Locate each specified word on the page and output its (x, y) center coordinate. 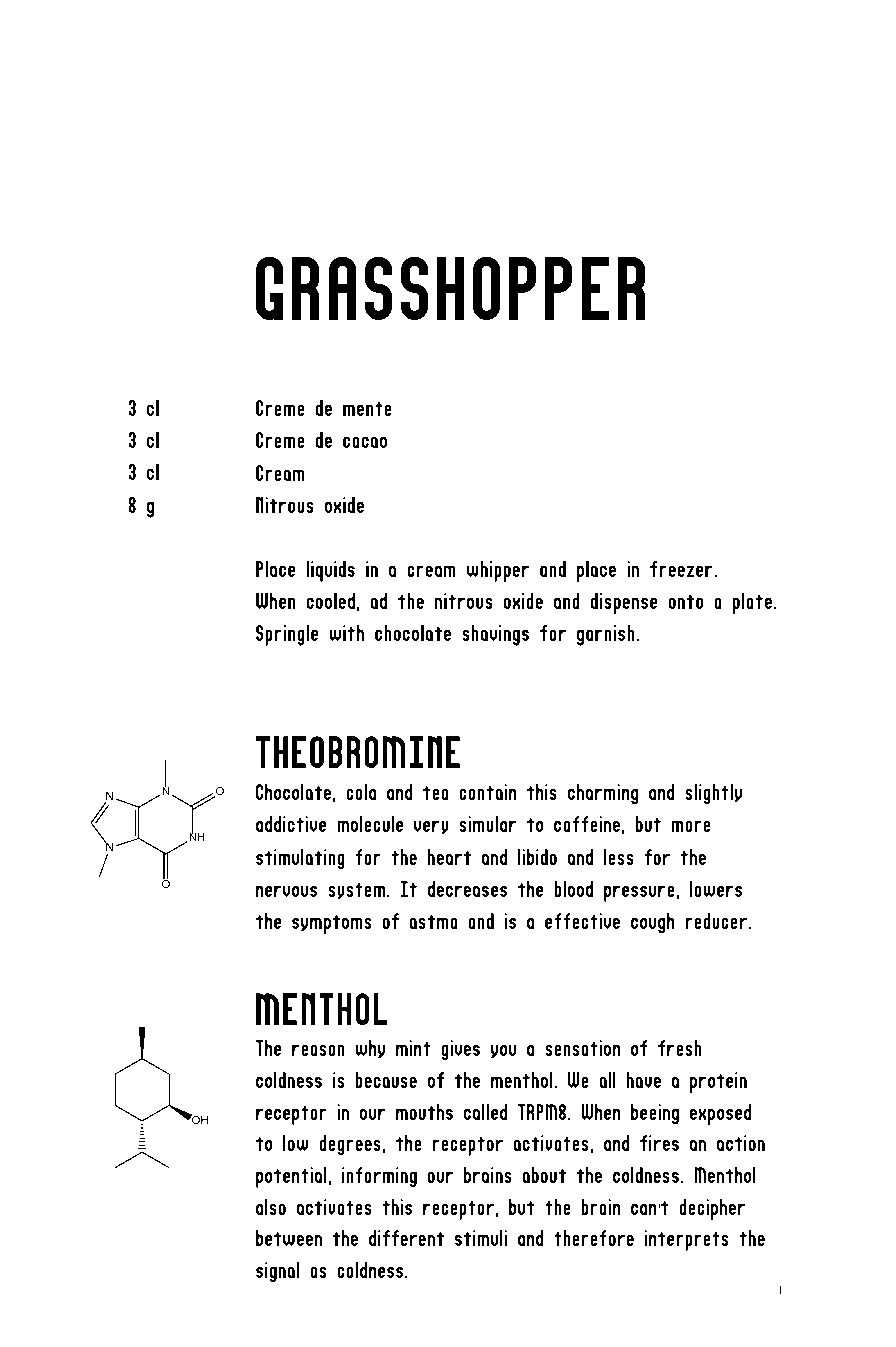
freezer (682, 569)
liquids (330, 571)
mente (367, 409)
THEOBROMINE (358, 752)
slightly (713, 794)
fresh (680, 1048)
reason (318, 1050)
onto (685, 602)
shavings (495, 635)
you (503, 1051)
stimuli (481, 1238)
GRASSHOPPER (450, 288)
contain (487, 792)
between (289, 1238)
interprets (686, 1240)
